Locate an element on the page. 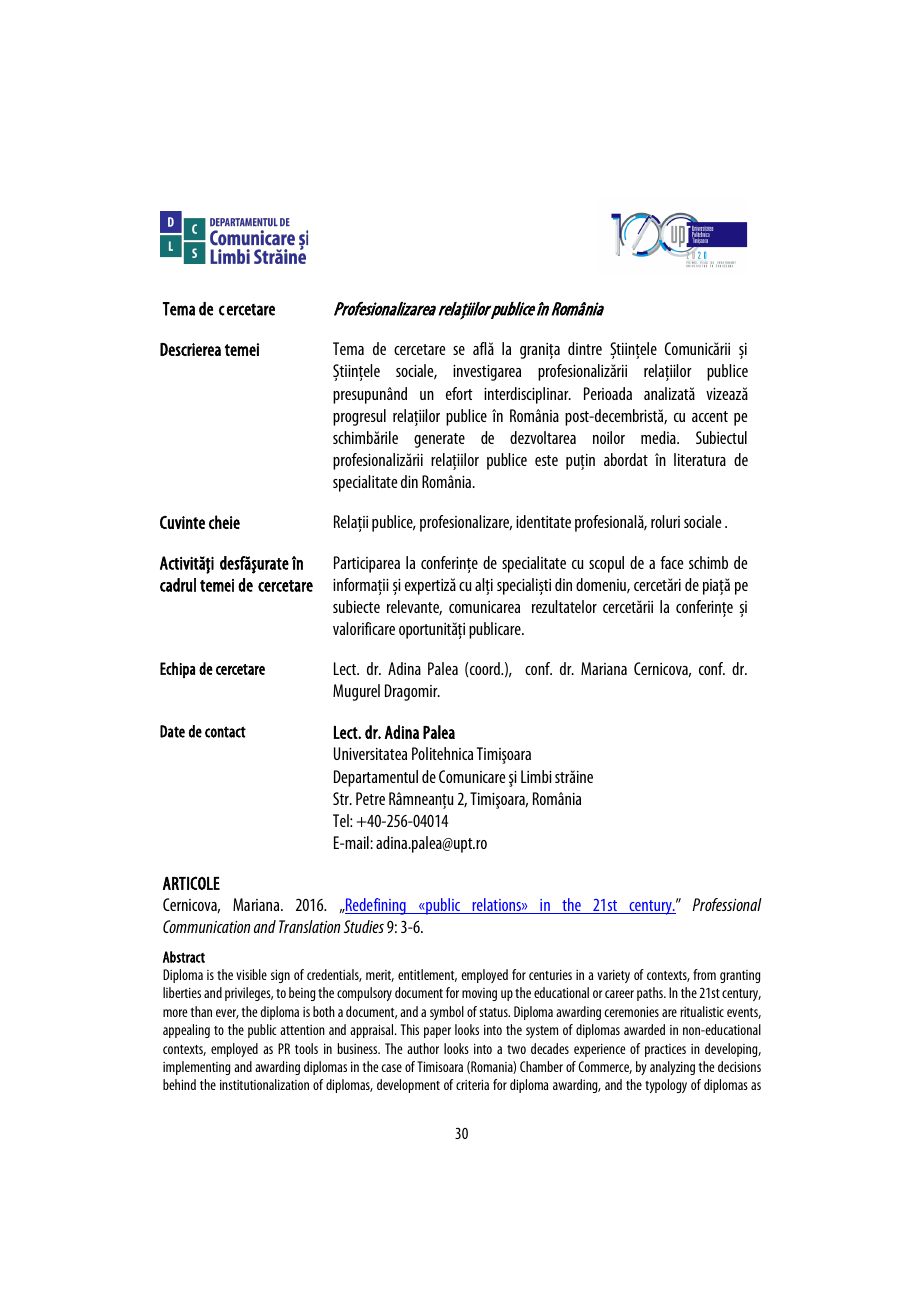 The image size is (924, 1308). Cuvinte is located at coordinates (182, 522).
